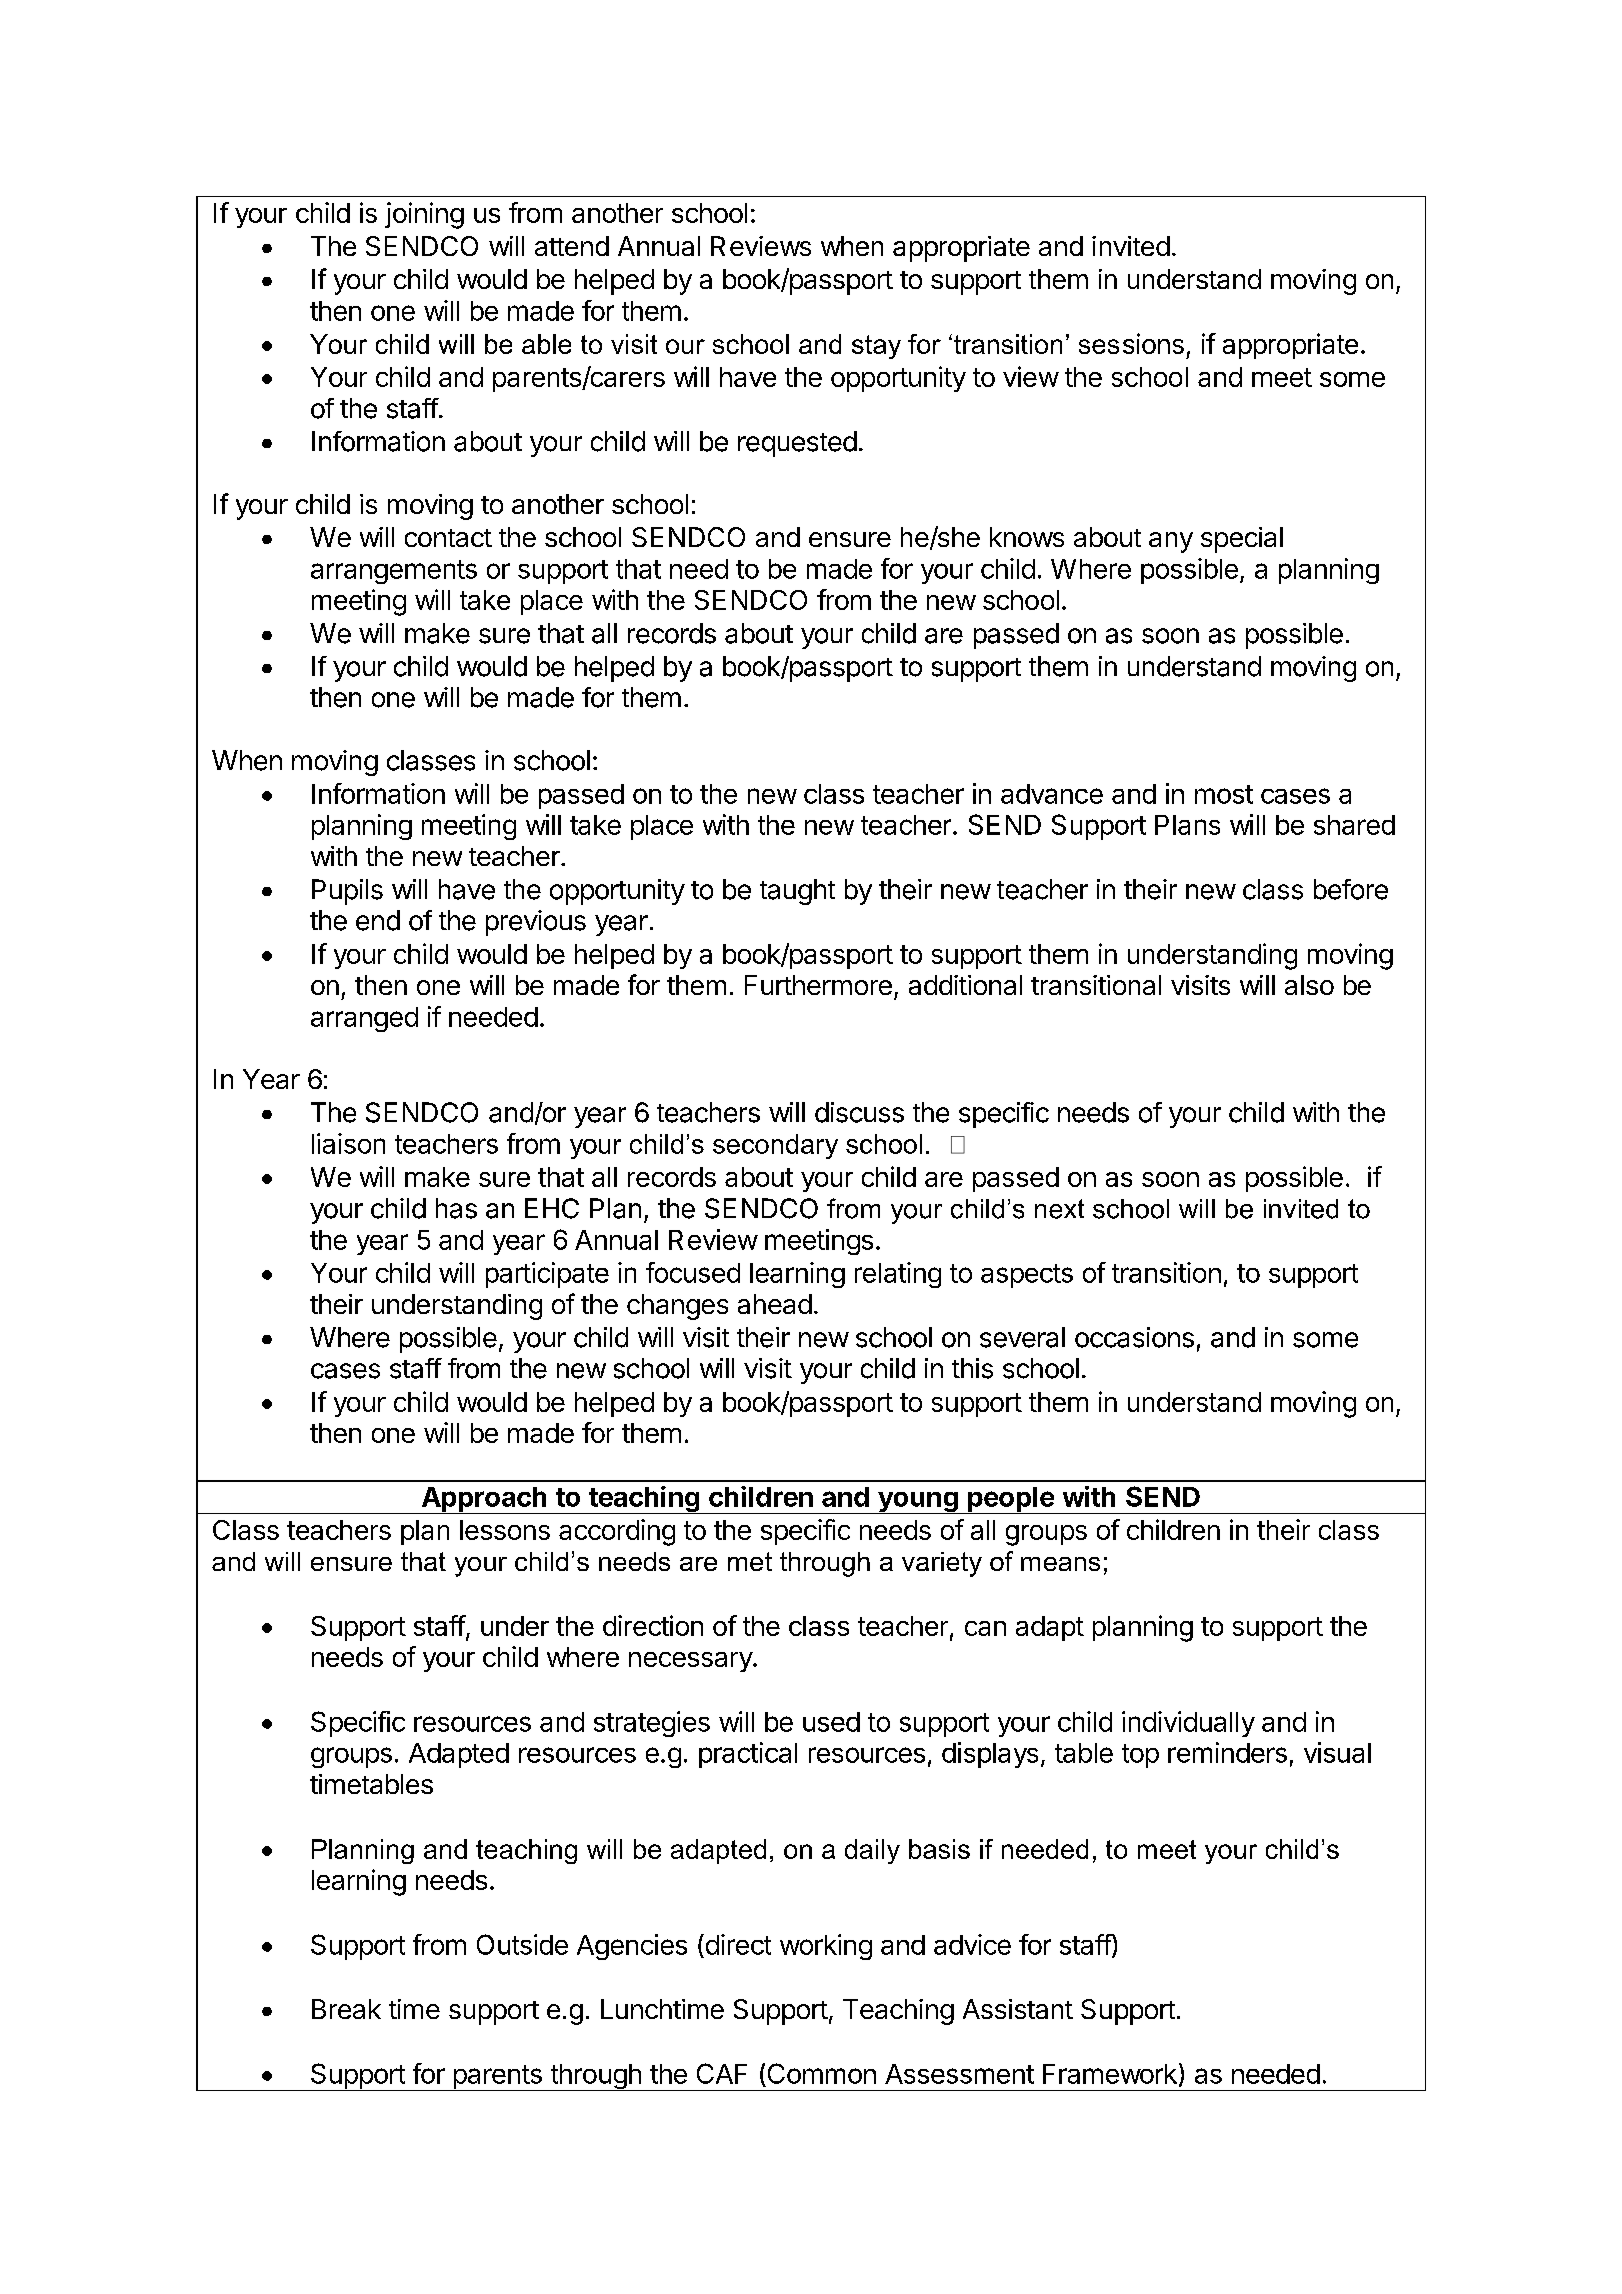 This screenshot has width=1622, height=2294. What do you see at coordinates (424, 215) in the screenshot?
I see `joining` at bounding box center [424, 215].
